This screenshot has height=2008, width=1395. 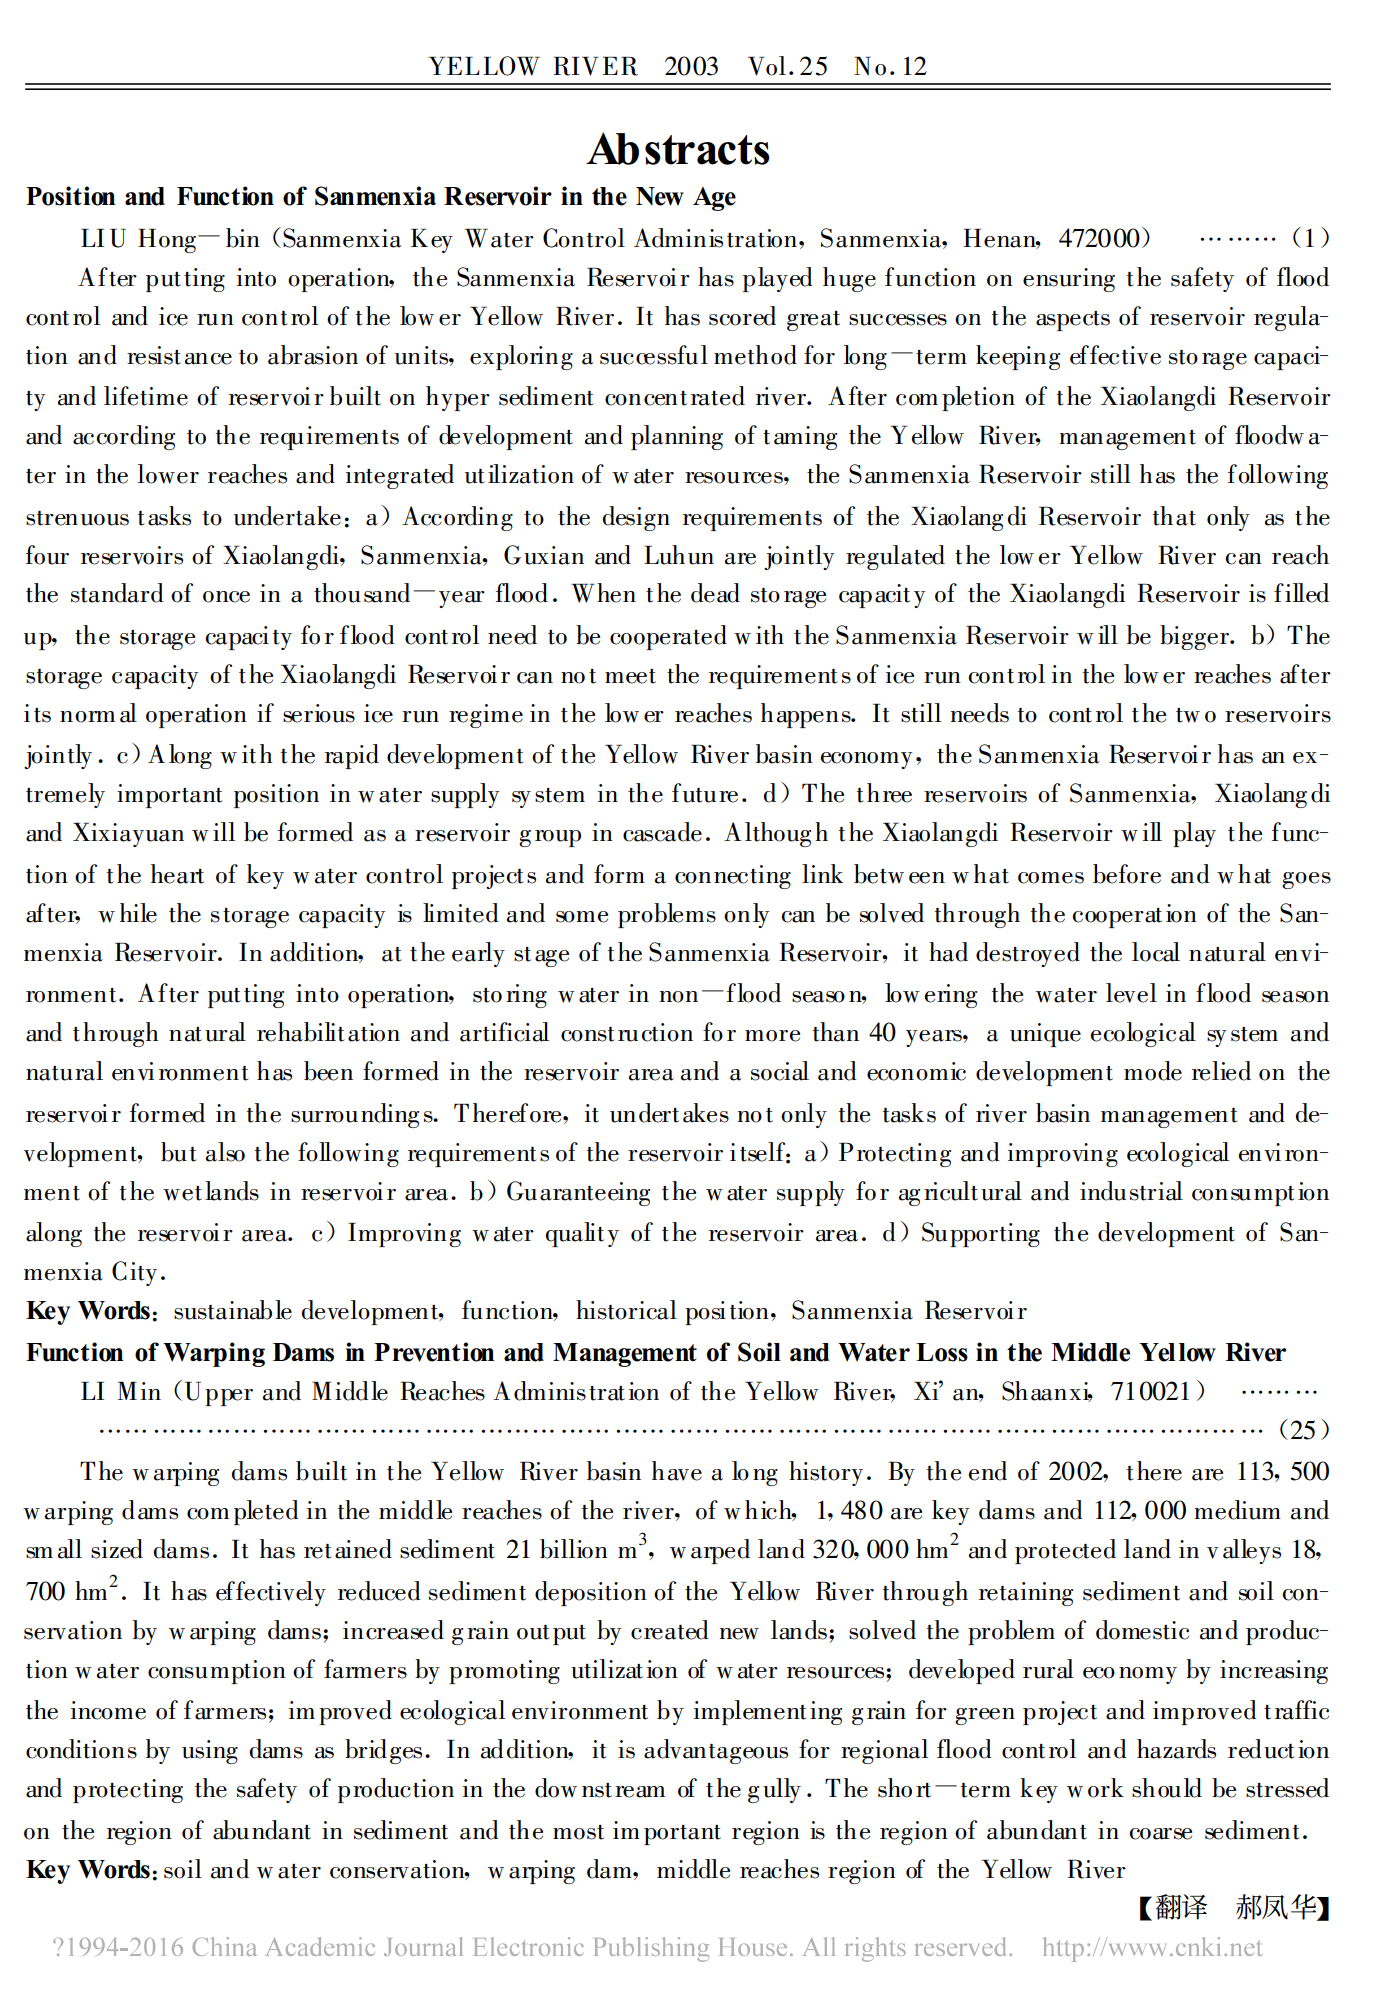 What do you see at coordinates (210, 1752) in the screenshot?
I see `using` at bounding box center [210, 1752].
